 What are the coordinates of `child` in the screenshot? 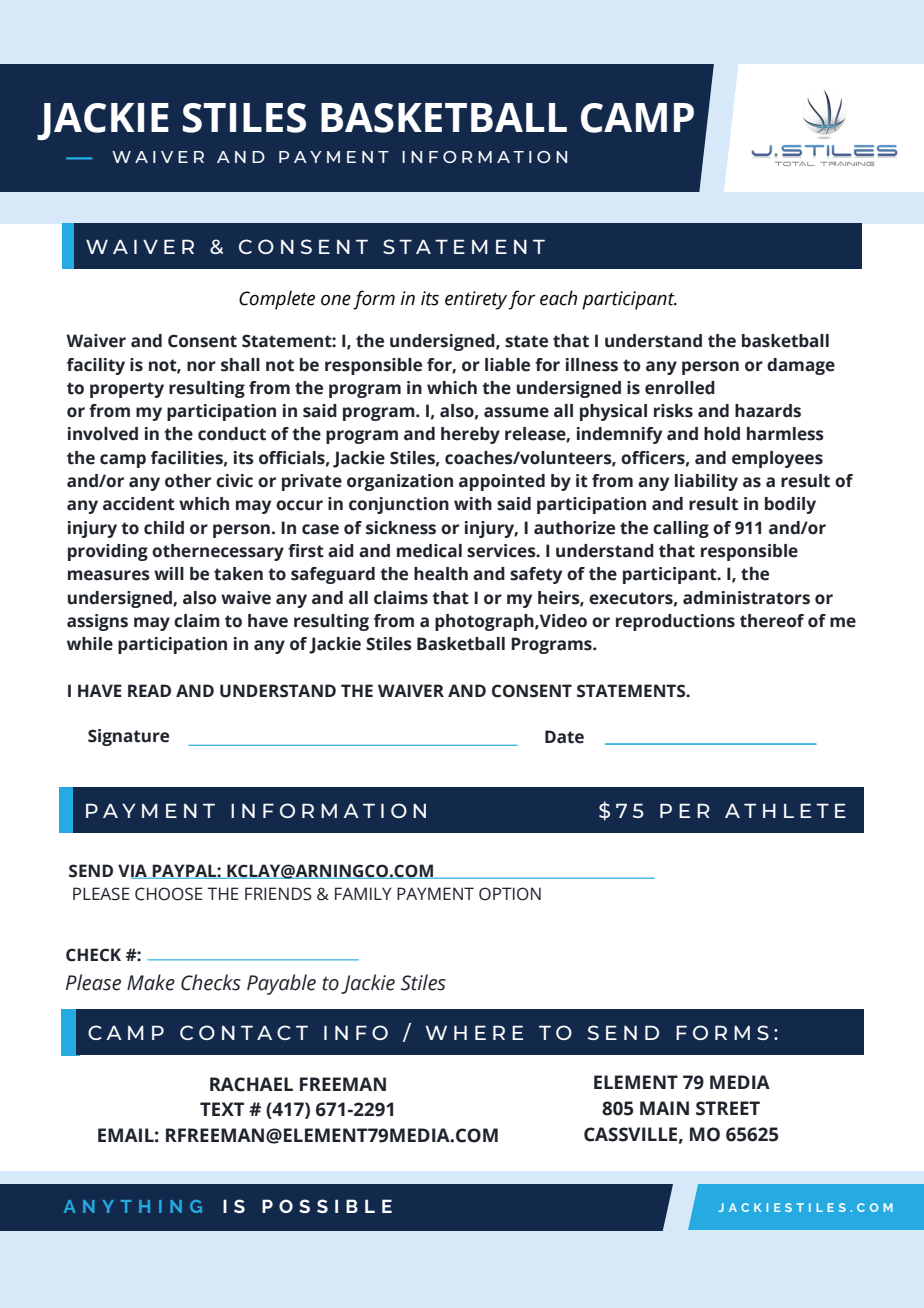 It's located at (164, 528).
